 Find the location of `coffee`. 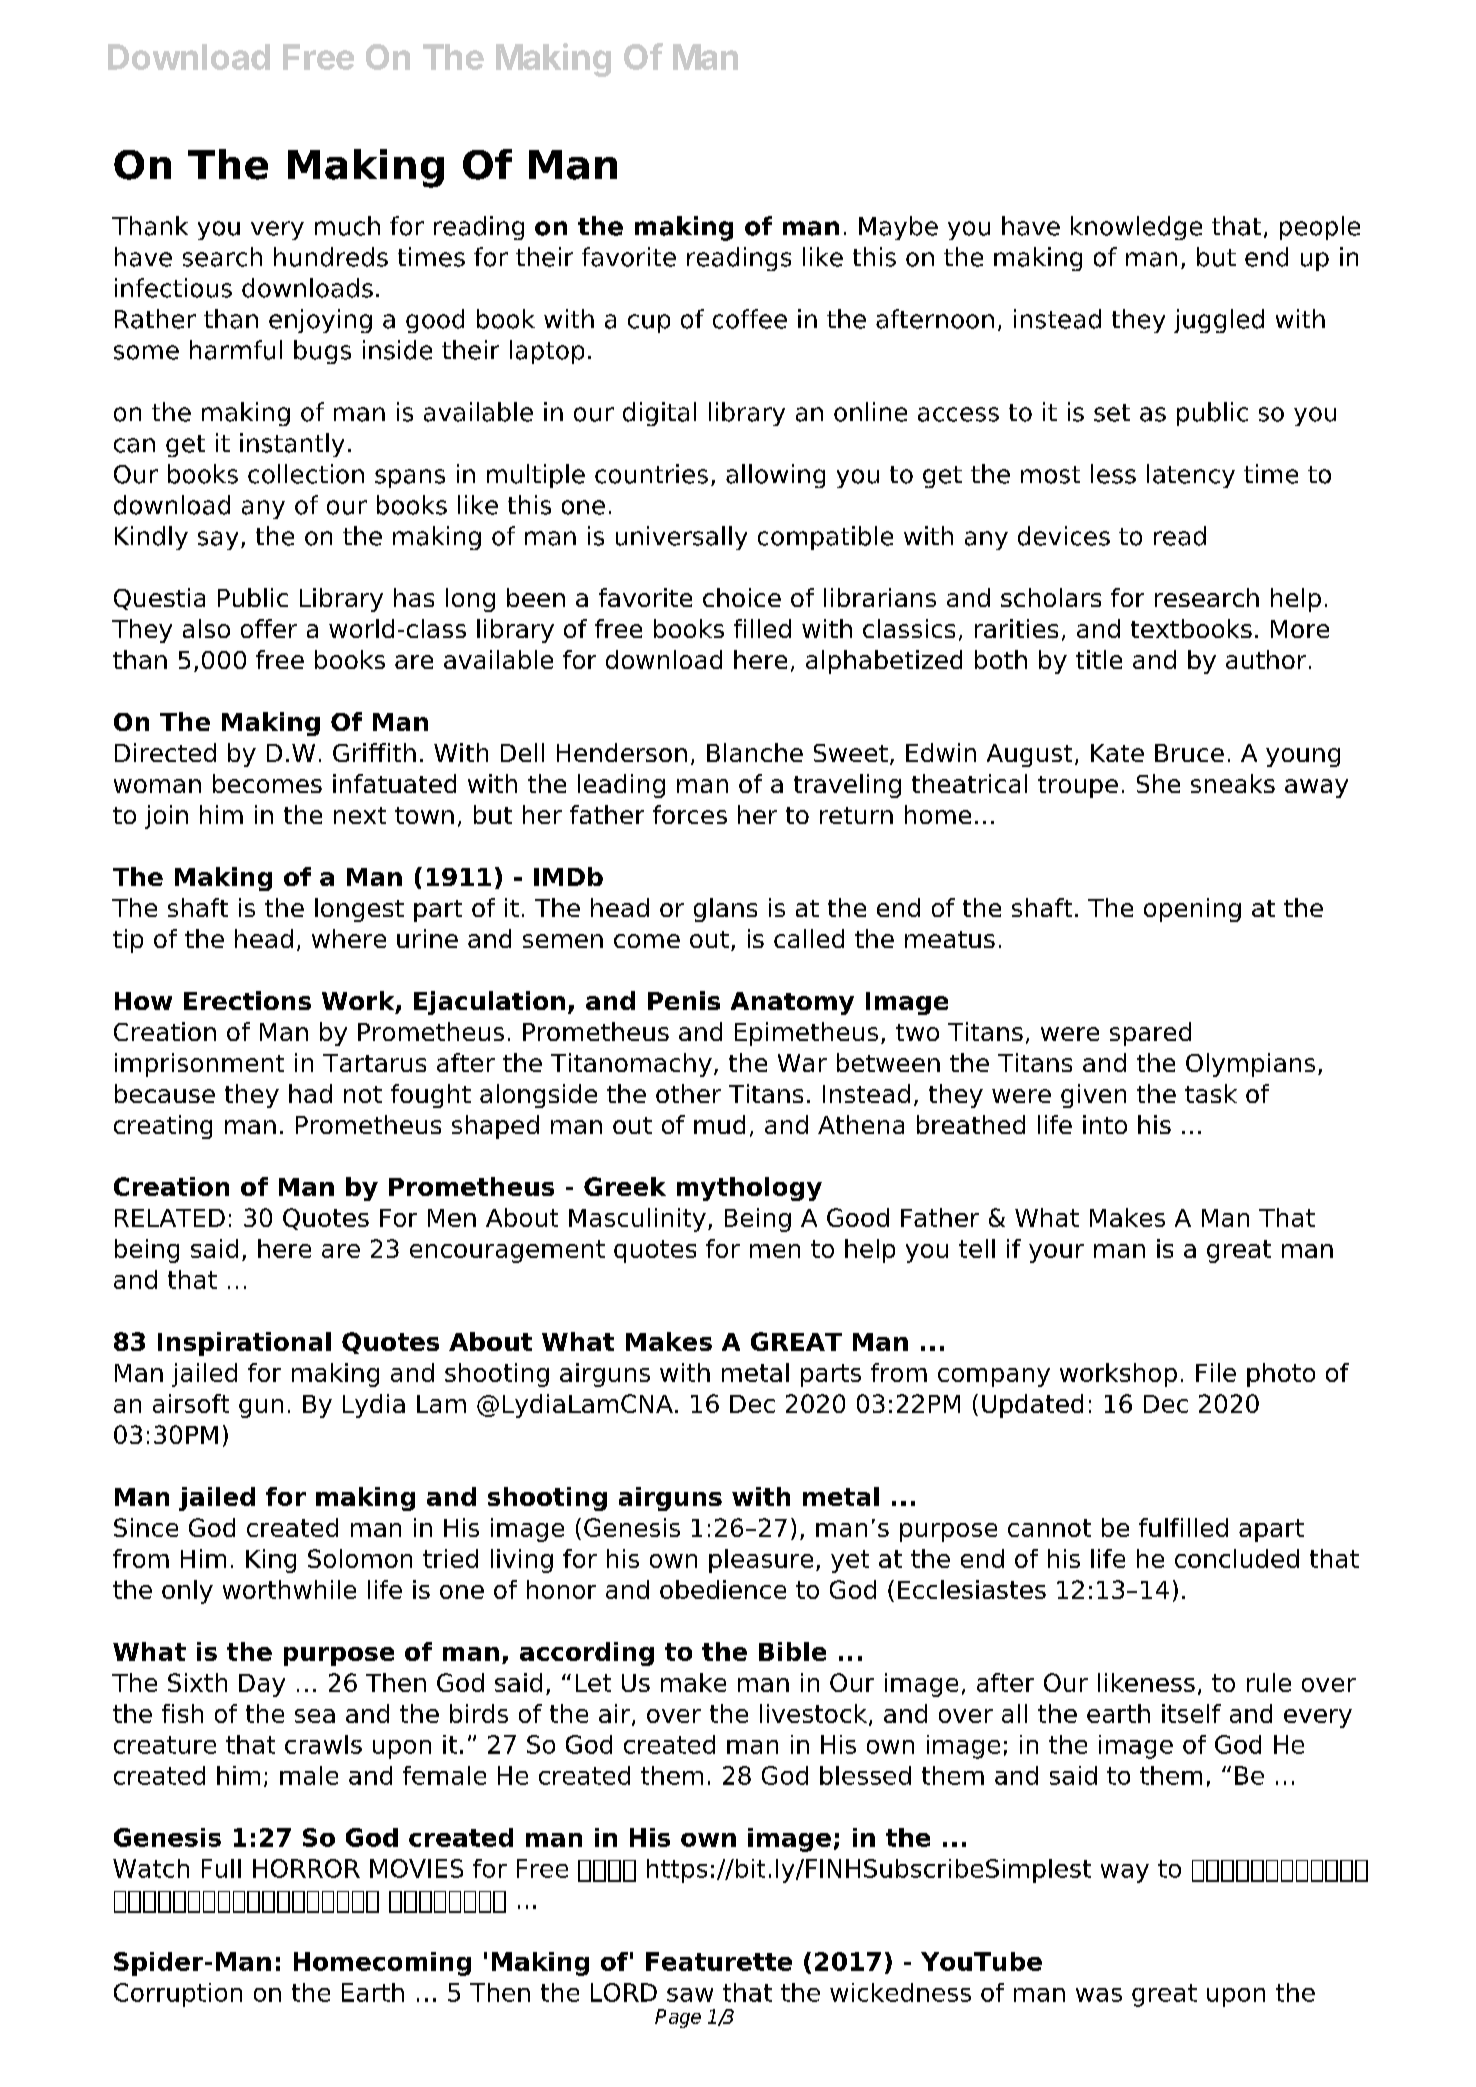

coffee is located at coordinates (750, 319).
